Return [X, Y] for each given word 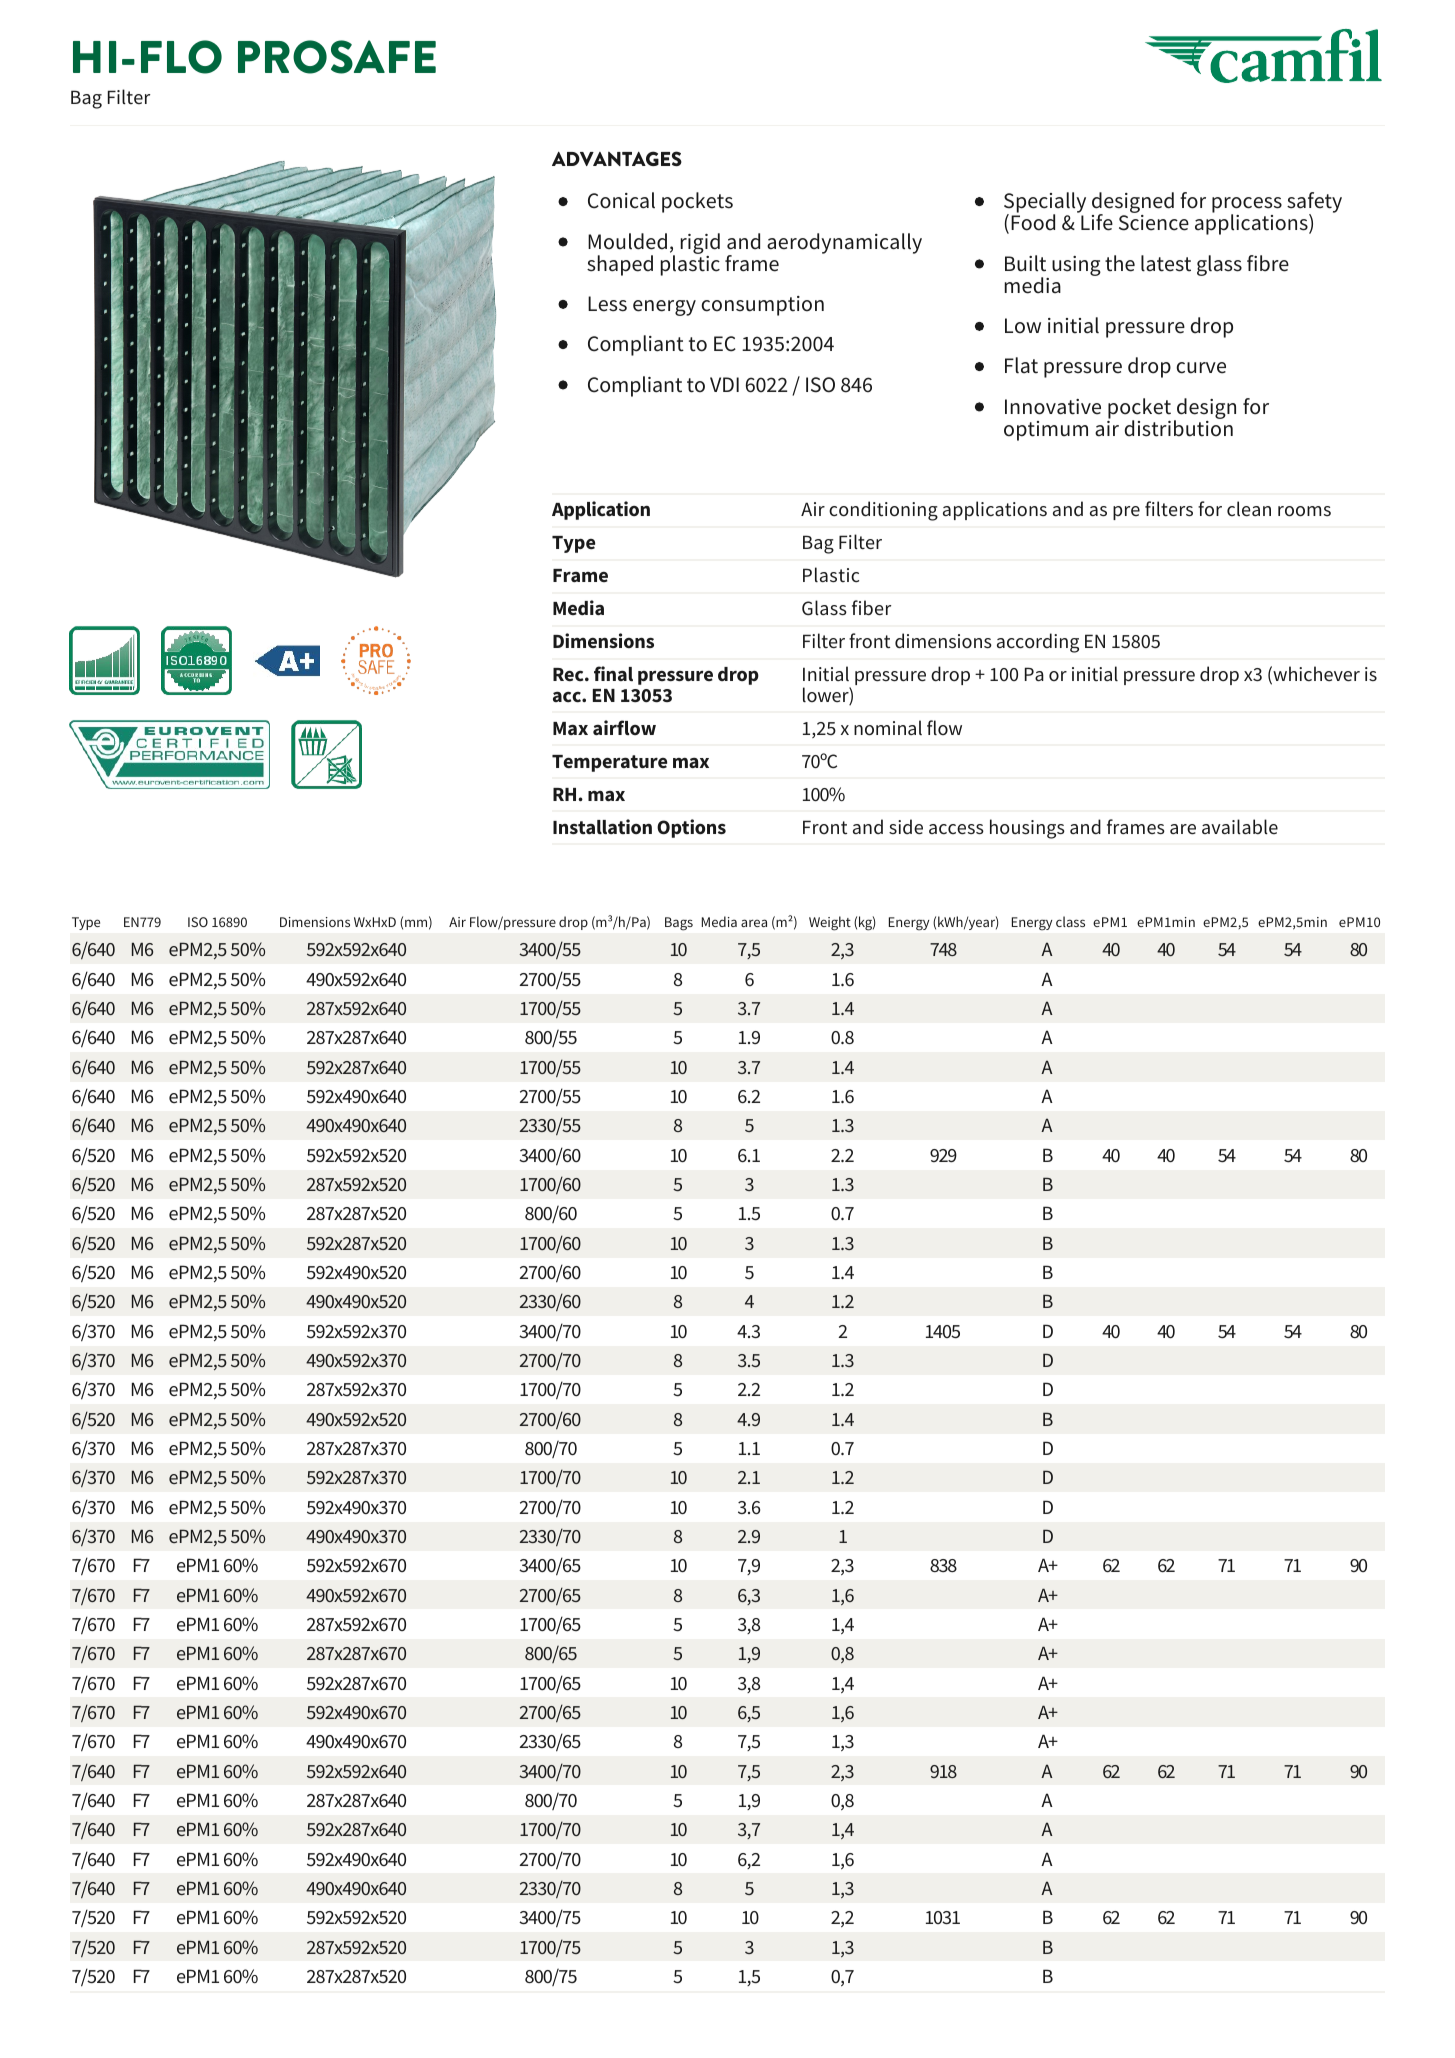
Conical [621, 200]
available [1240, 827]
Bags [679, 924]
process [1247, 206]
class [1070, 921]
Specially [1045, 204]
